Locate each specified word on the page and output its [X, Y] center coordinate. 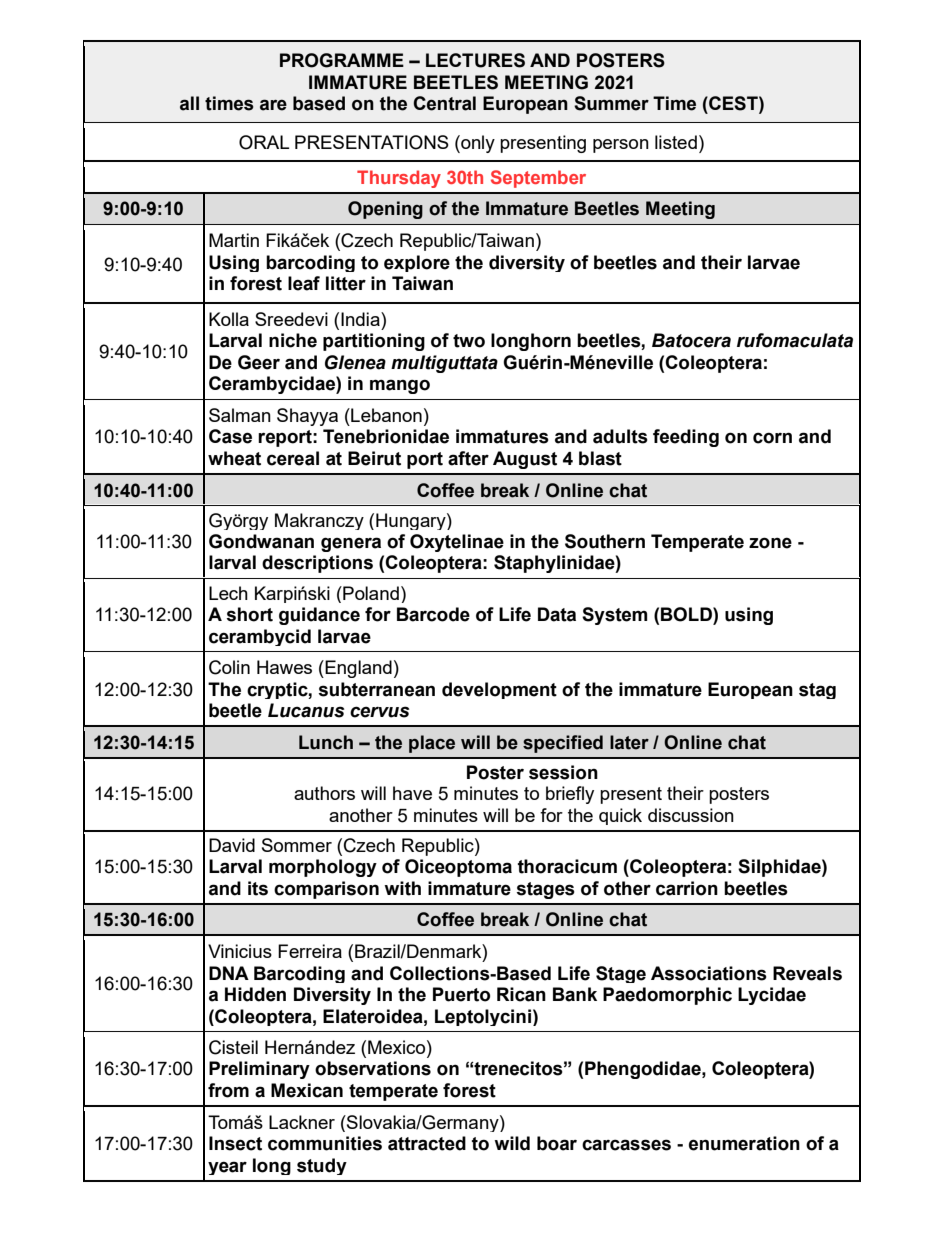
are [273, 105]
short [249, 614]
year [227, 1168]
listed [676, 142]
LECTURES [475, 60]
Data [557, 614]
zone [770, 543]
